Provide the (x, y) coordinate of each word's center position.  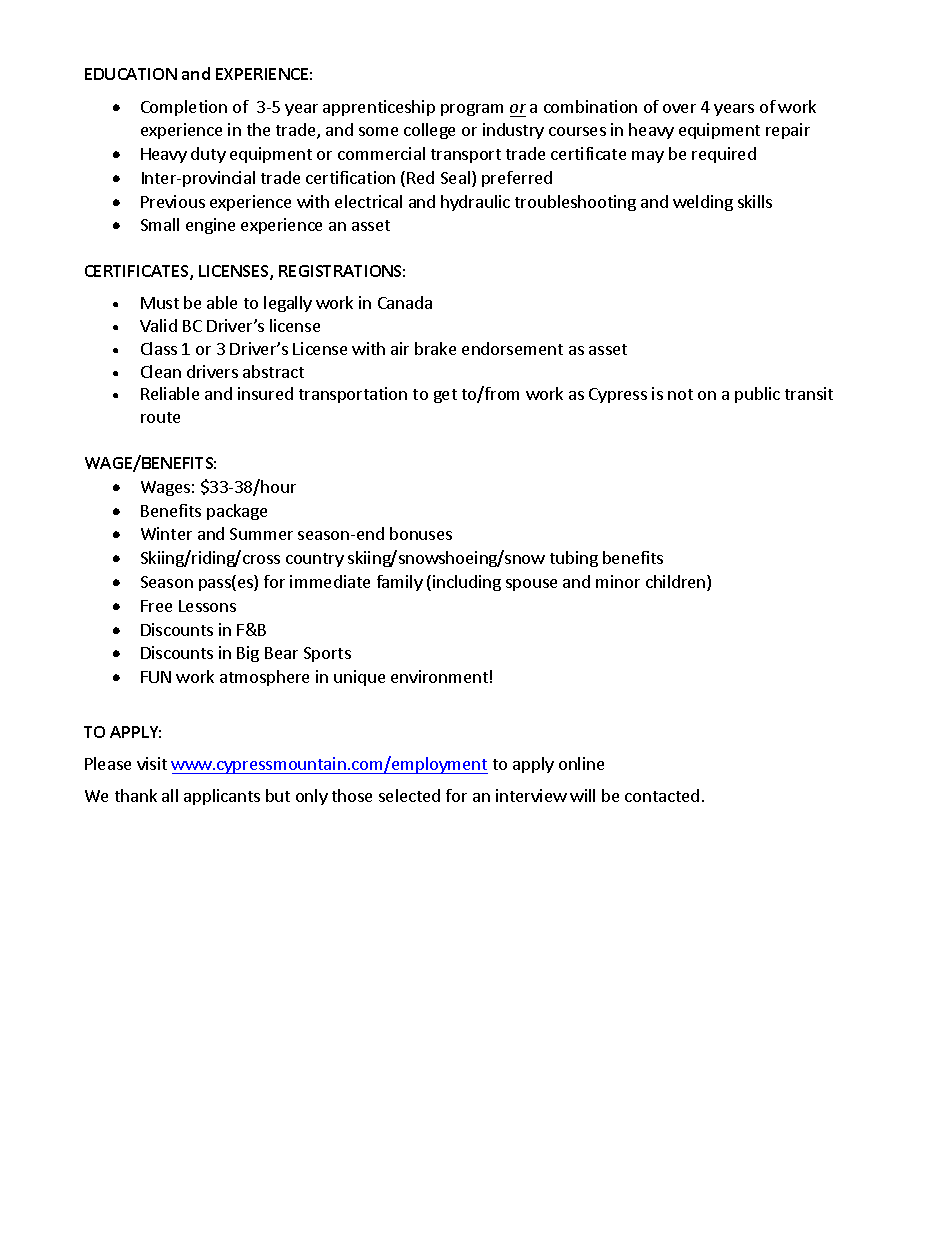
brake (435, 348)
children (677, 583)
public (757, 395)
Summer (261, 534)
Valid (158, 325)
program (472, 110)
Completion (184, 108)
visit (152, 763)
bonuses (421, 533)
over (679, 108)
